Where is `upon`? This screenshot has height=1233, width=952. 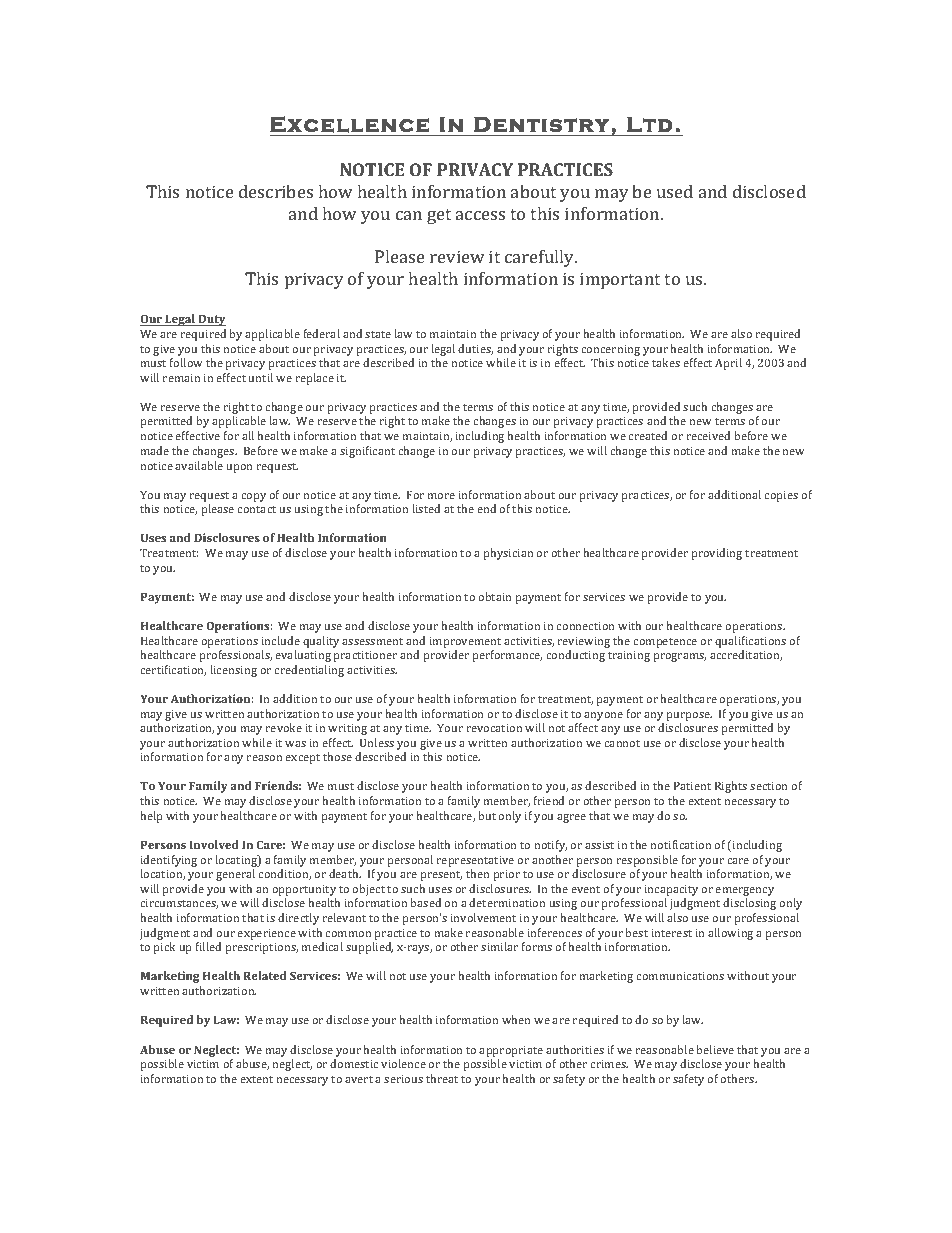
upon is located at coordinates (239, 468).
